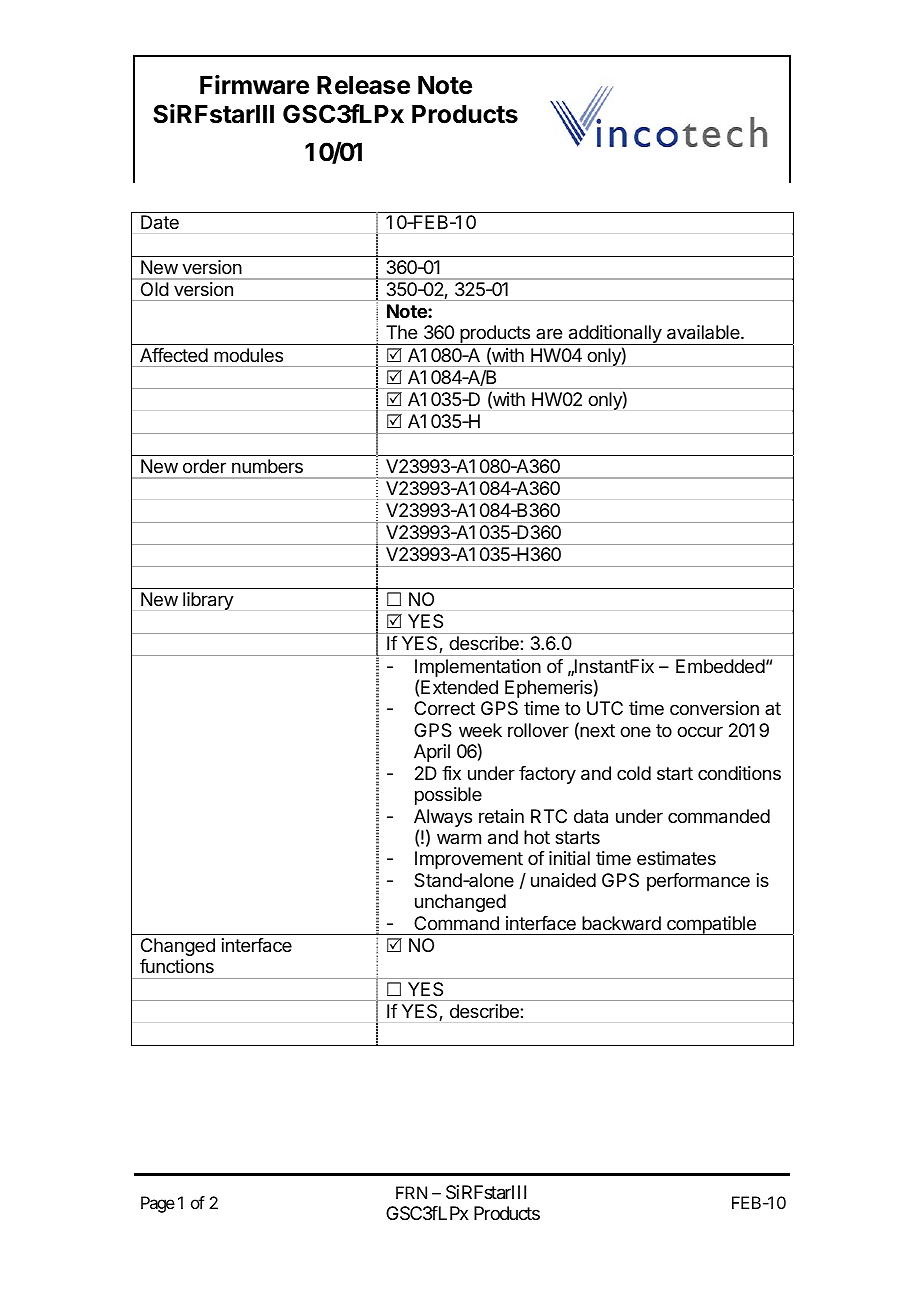  Describe the element at coordinates (720, 666) in the document. I see `Embedded` at that location.
